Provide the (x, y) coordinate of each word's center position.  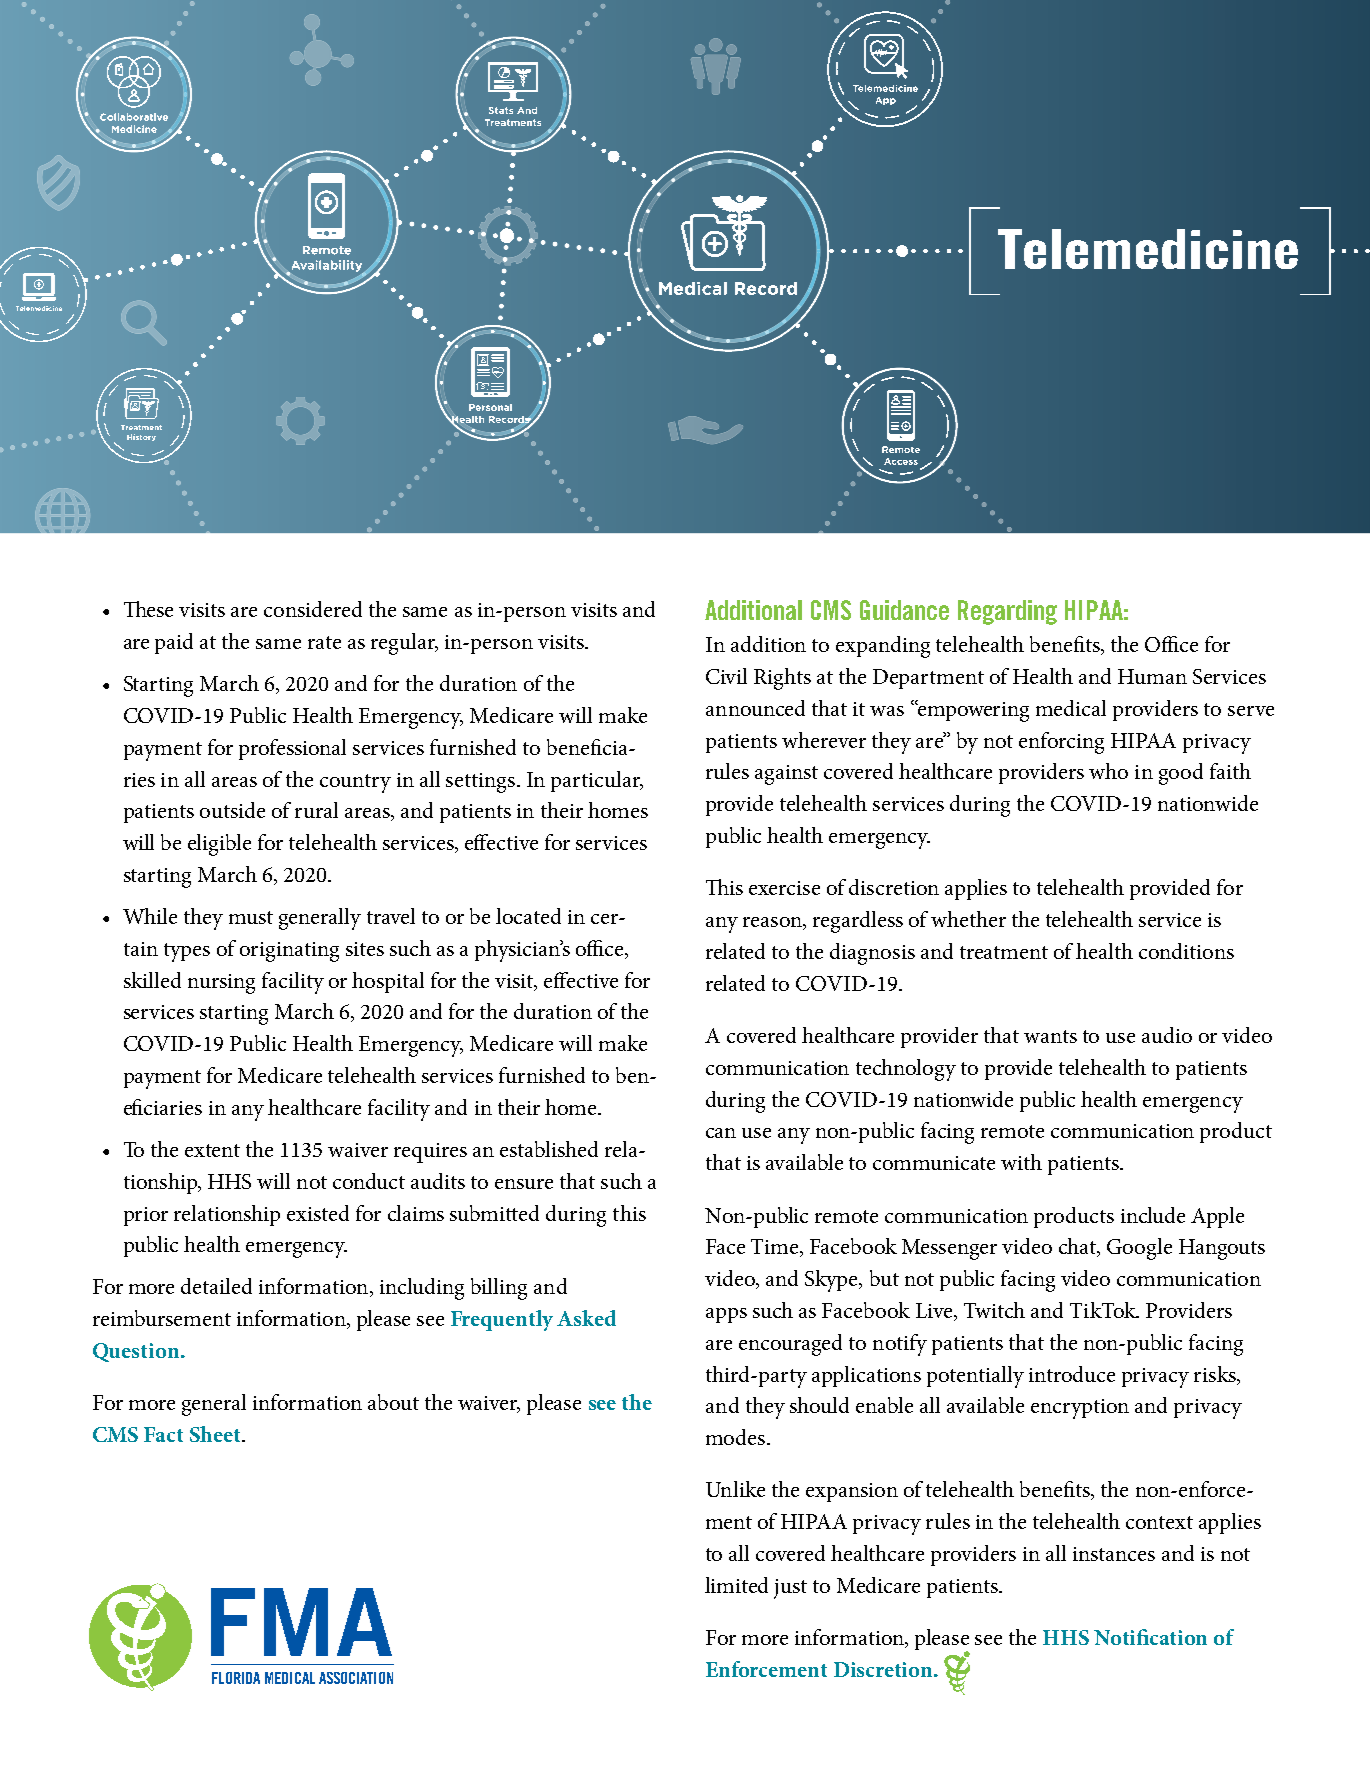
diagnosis (872, 954)
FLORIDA (236, 1678)
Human (1152, 676)
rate (324, 642)
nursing (221, 984)
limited (736, 1585)
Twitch (994, 1310)
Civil (726, 676)
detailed (216, 1286)
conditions (1186, 951)
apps (726, 1315)
